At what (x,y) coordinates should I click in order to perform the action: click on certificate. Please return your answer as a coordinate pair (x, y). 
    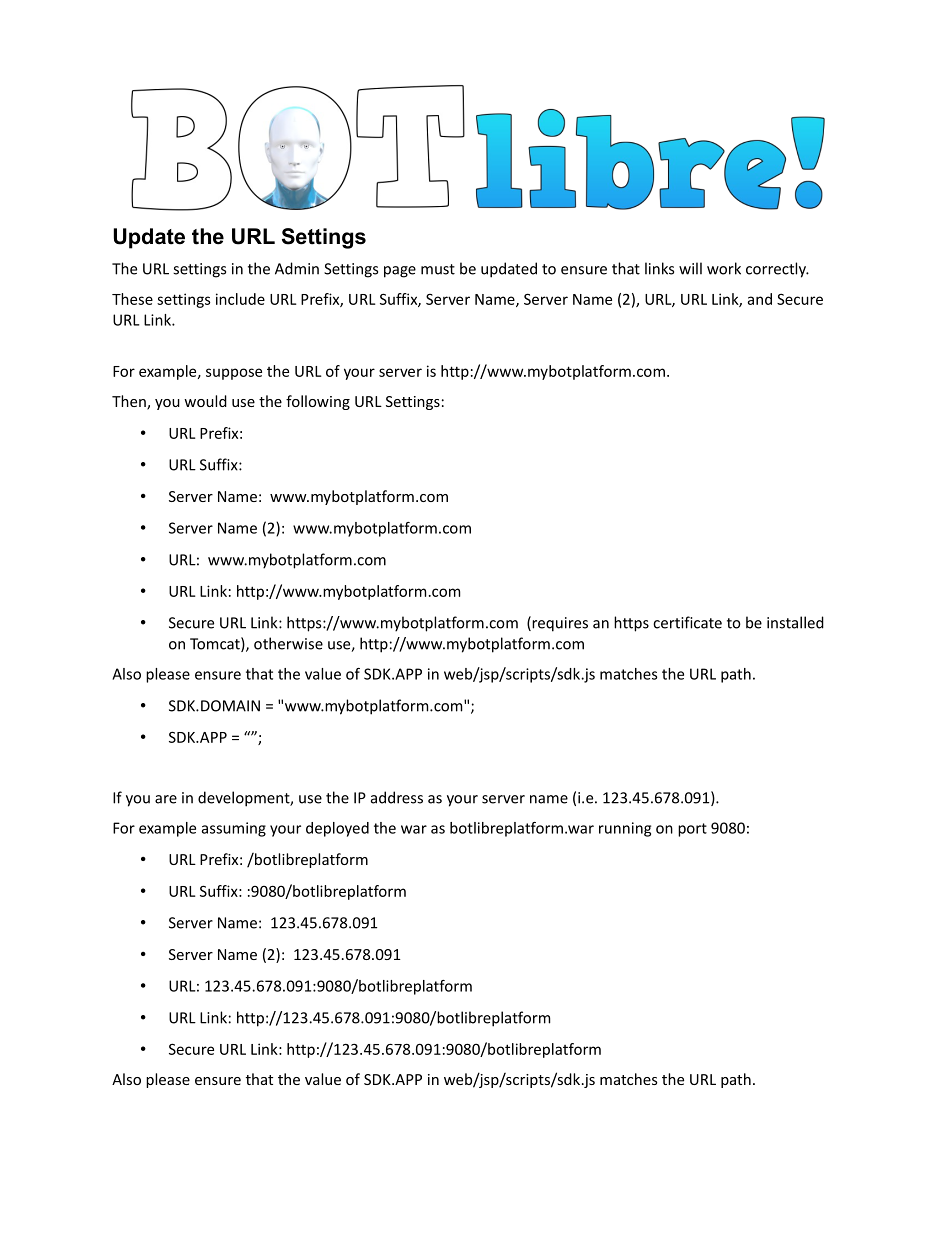
    Looking at the image, I should click on (687, 622).
